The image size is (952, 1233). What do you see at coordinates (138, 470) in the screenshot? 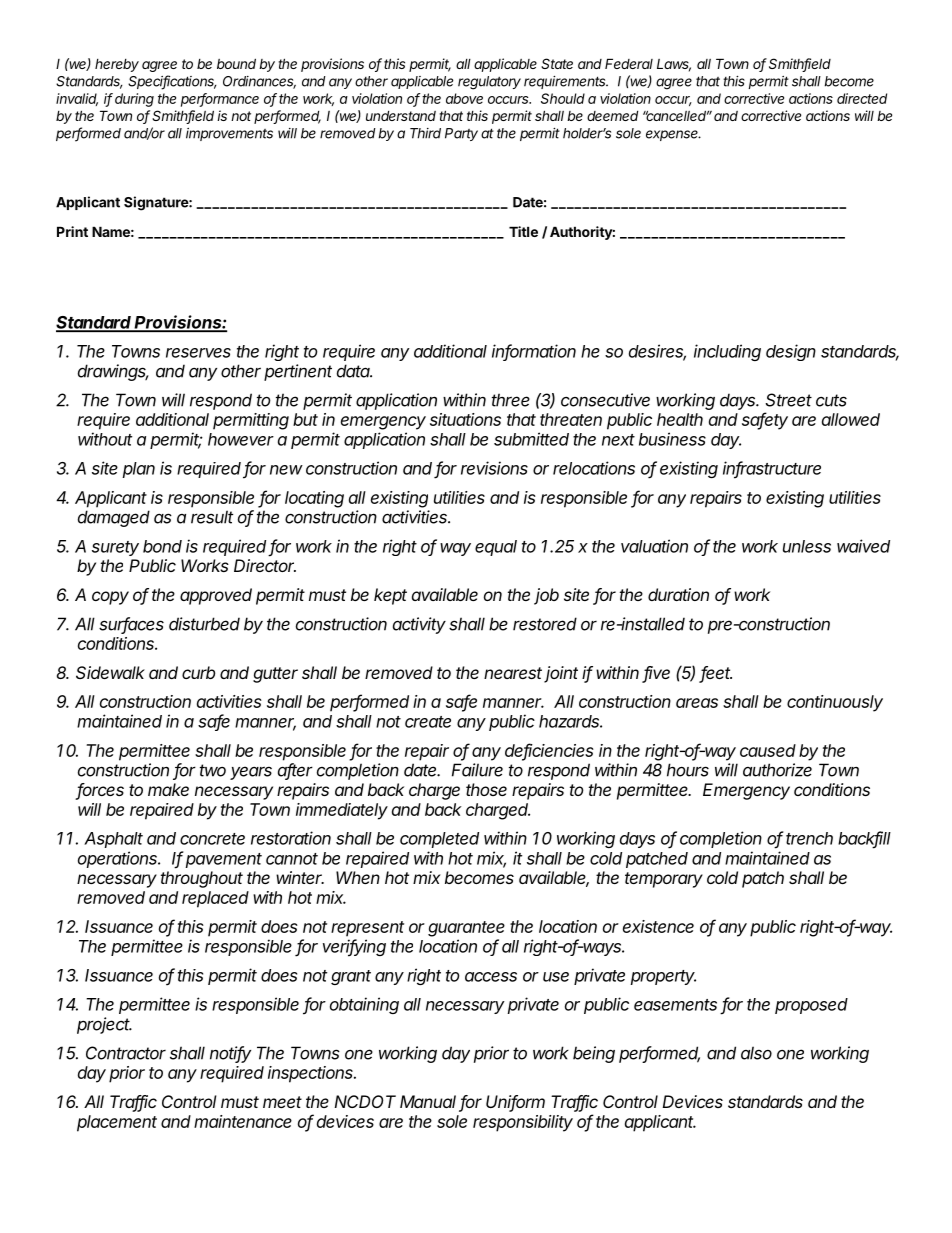
I see `plan` at bounding box center [138, 470].
